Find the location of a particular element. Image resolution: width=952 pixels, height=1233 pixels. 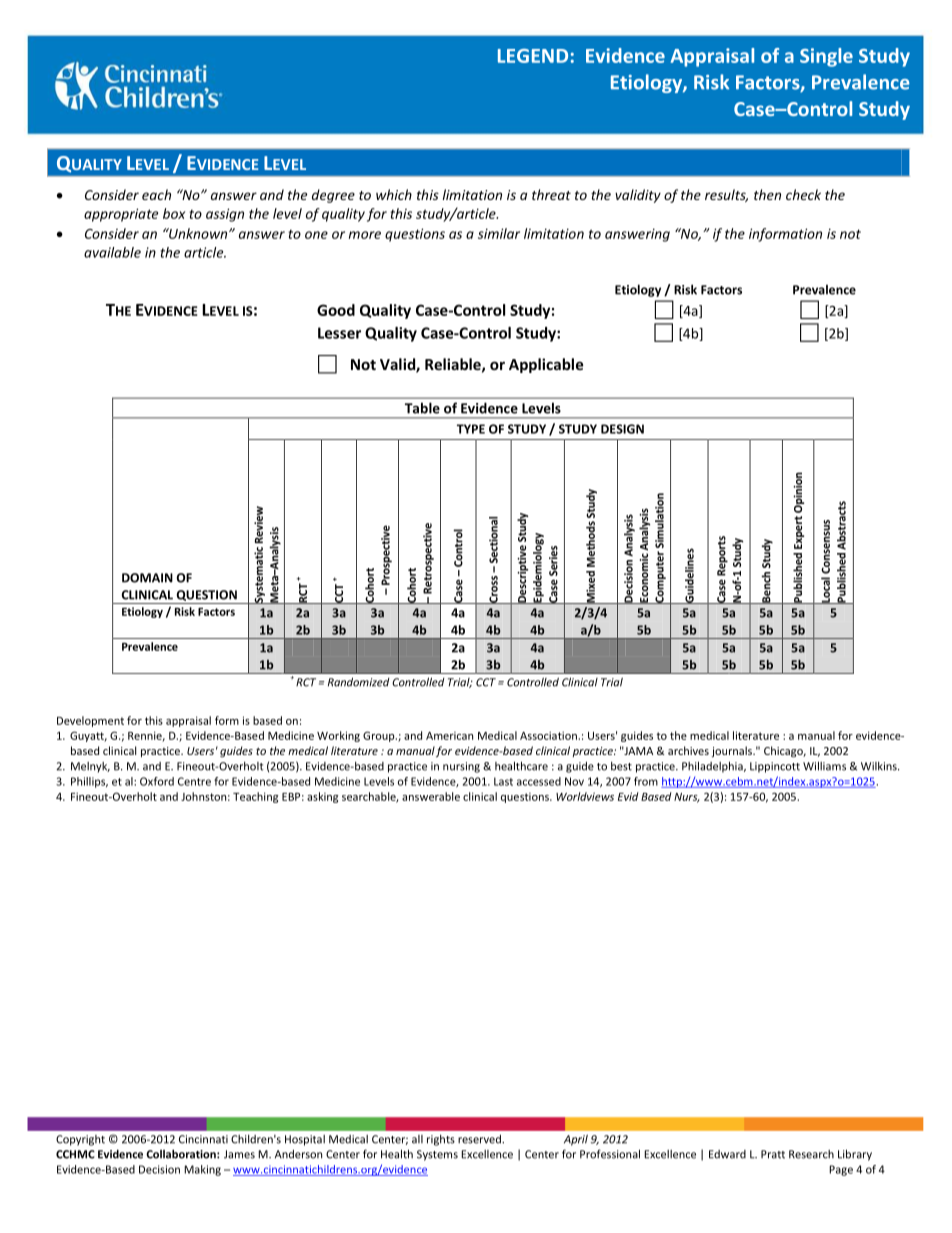

Single is located at coordinates (826, 57).
